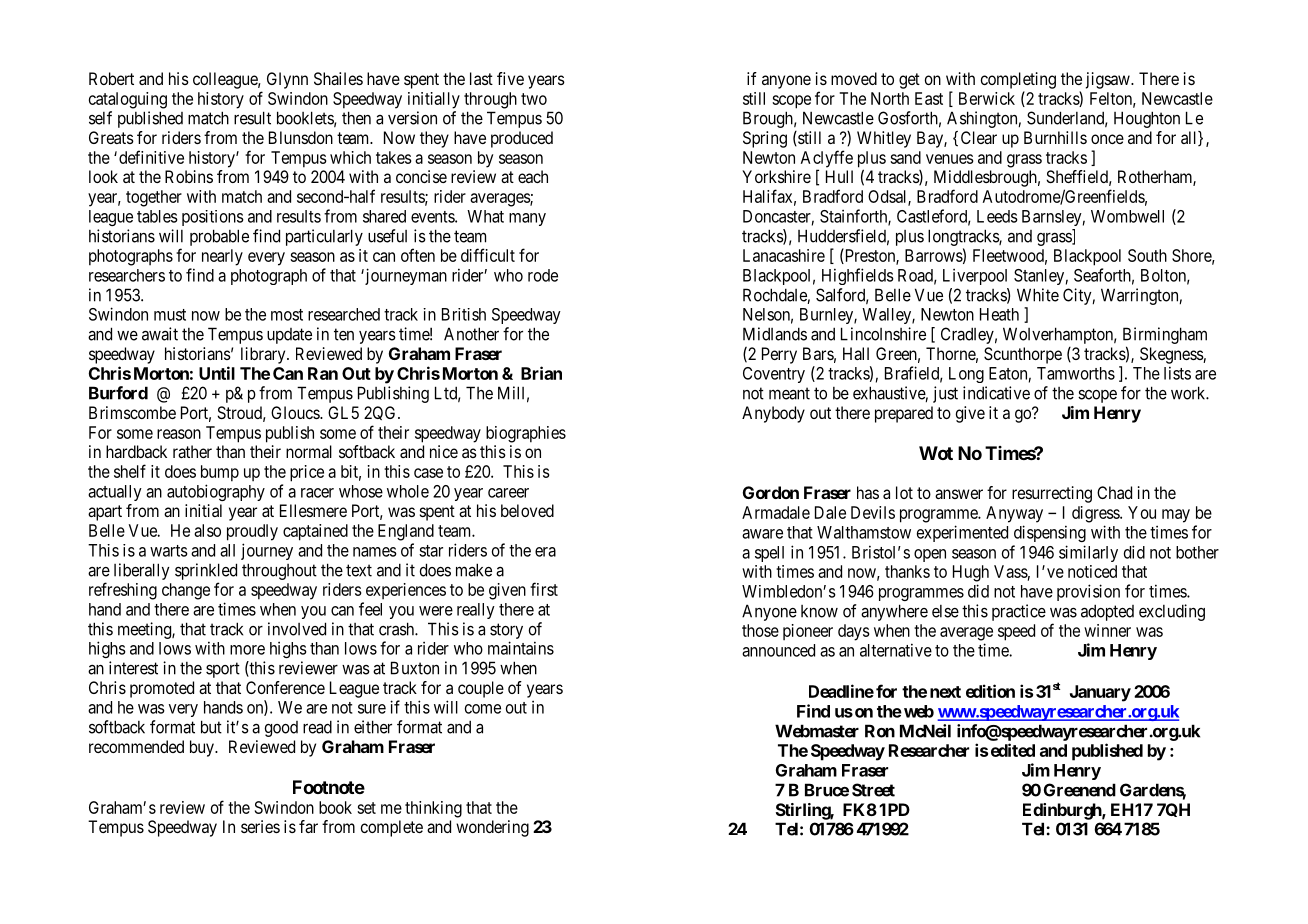 The width and height of the screenshot is (1308, 924). What do you see at coordinates (260, 826) in the screenshot?
I see `series` at bounding box center [260, 826].
